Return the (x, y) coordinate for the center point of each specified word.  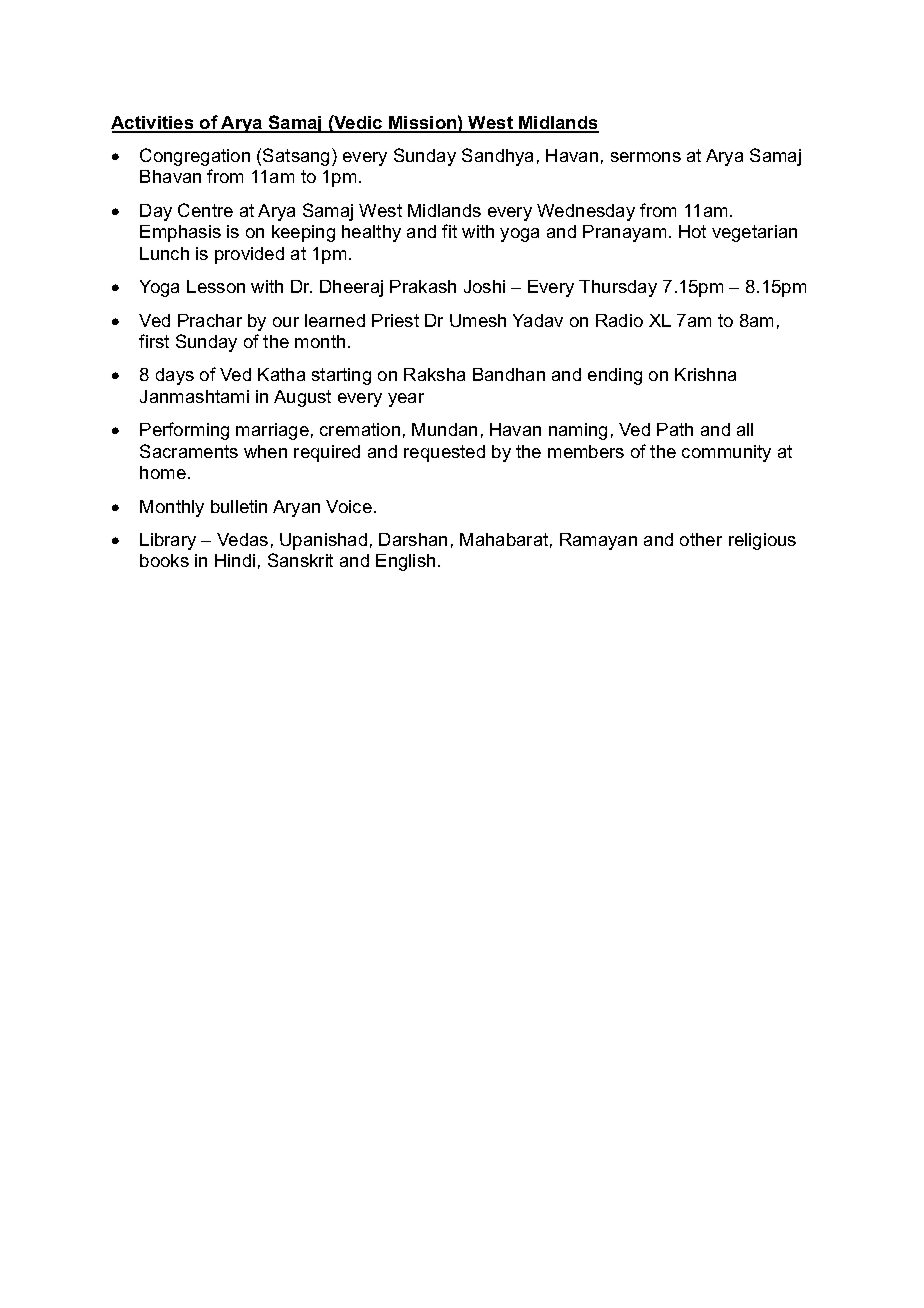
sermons (646, 157)
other (701, 539)
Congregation (195, 157)
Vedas (242, 539)
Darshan (413, 539)
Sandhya (497, 157)
